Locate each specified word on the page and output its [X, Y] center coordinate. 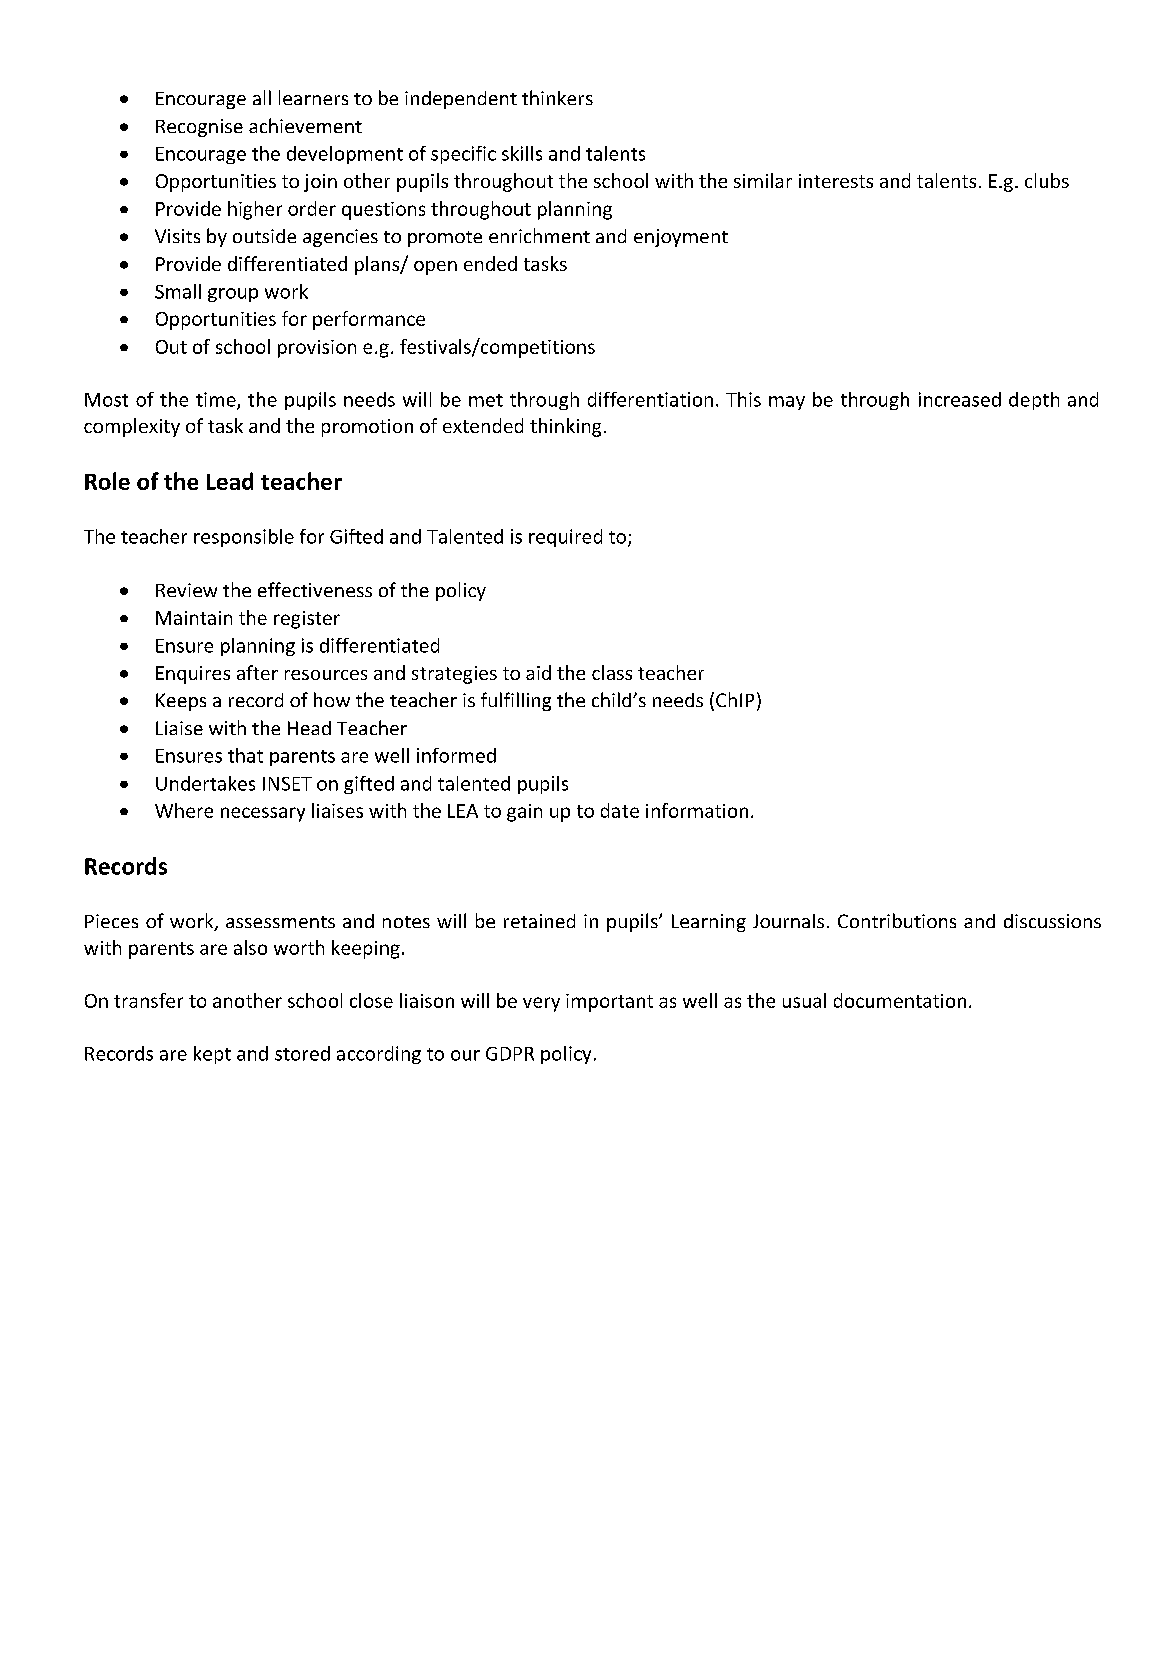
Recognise [199, 128]
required [565, 538]
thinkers [557, 97]
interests [836, 181]
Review [186, 590]
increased [960, 399]
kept [212, 1055]
